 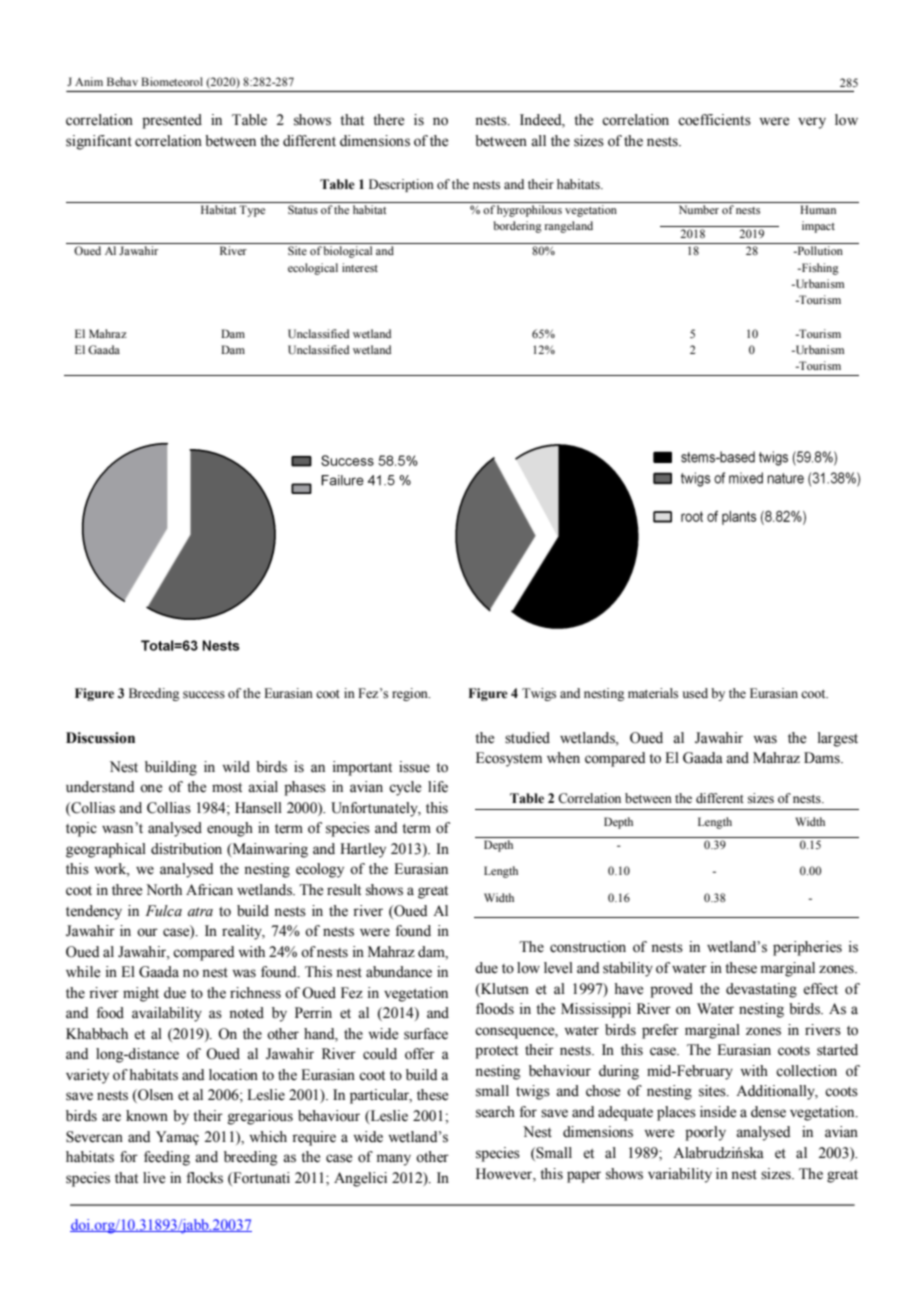 I want to click on feeding, so click(x=167, y=1158).
